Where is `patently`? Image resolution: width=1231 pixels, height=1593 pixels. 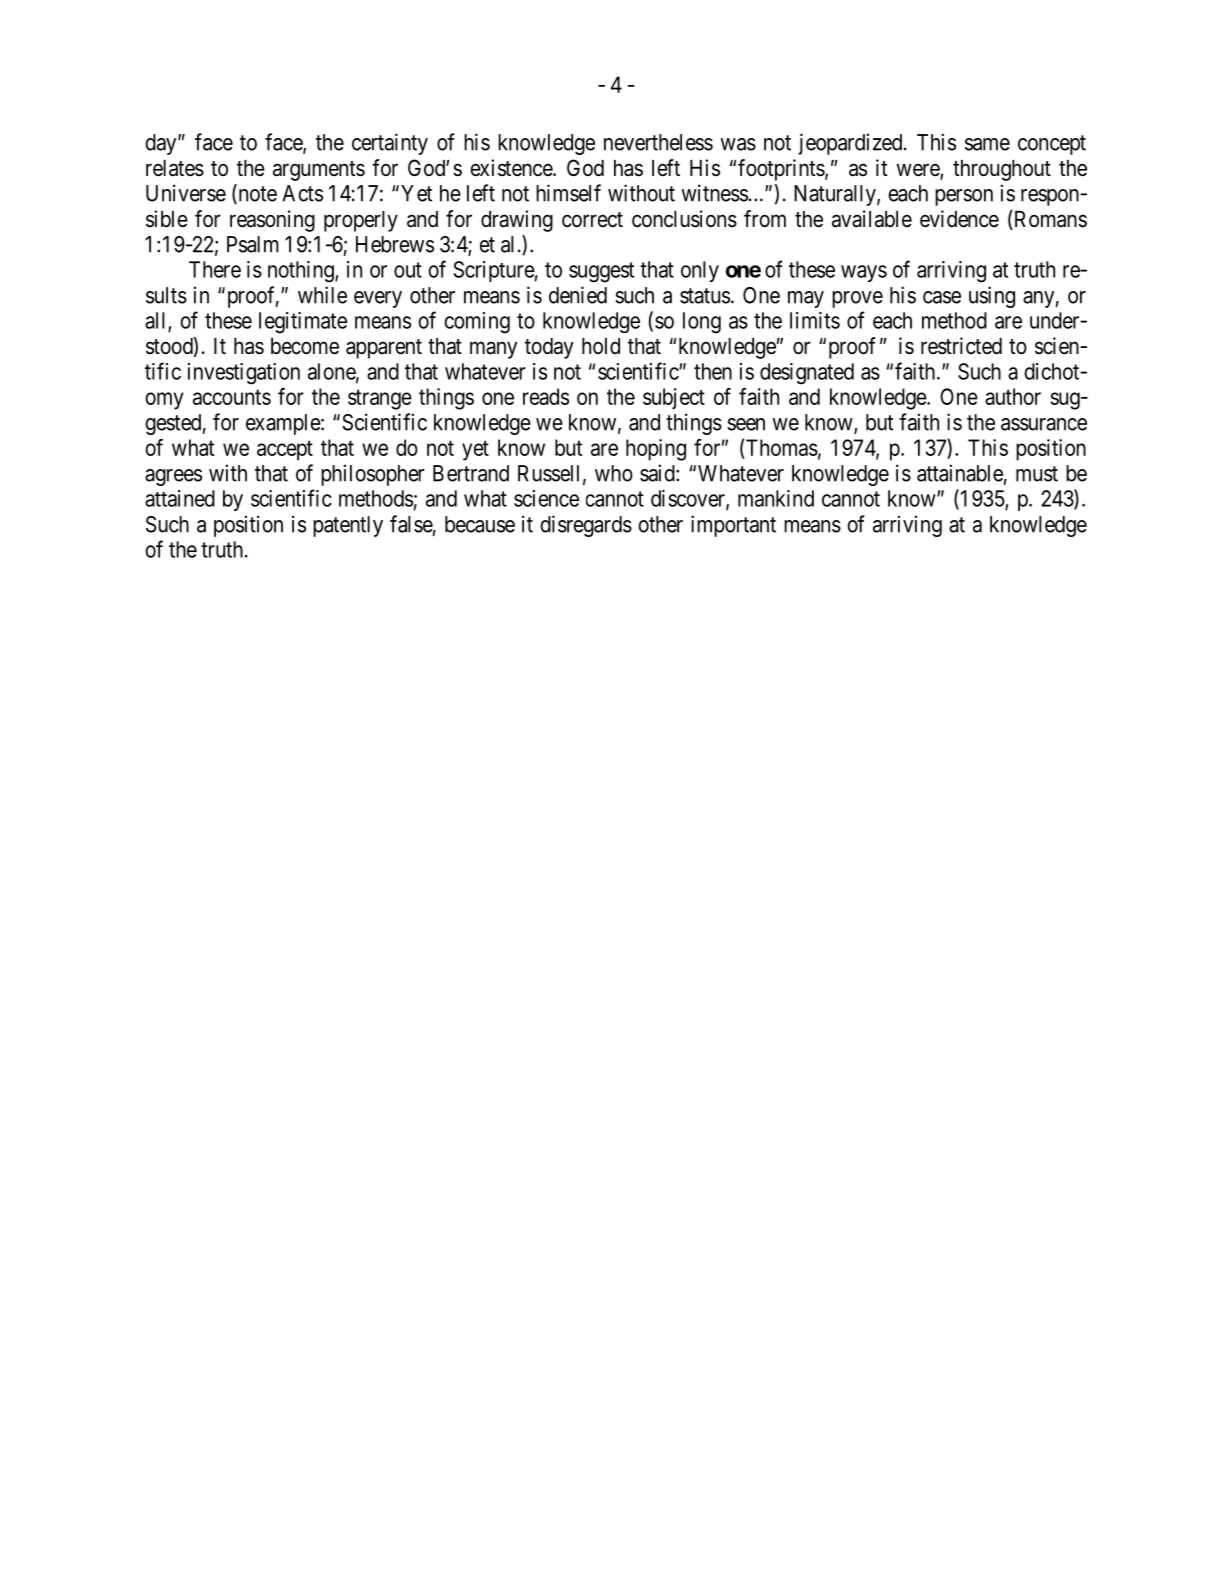 patently is located at coordinates (348, 526).
